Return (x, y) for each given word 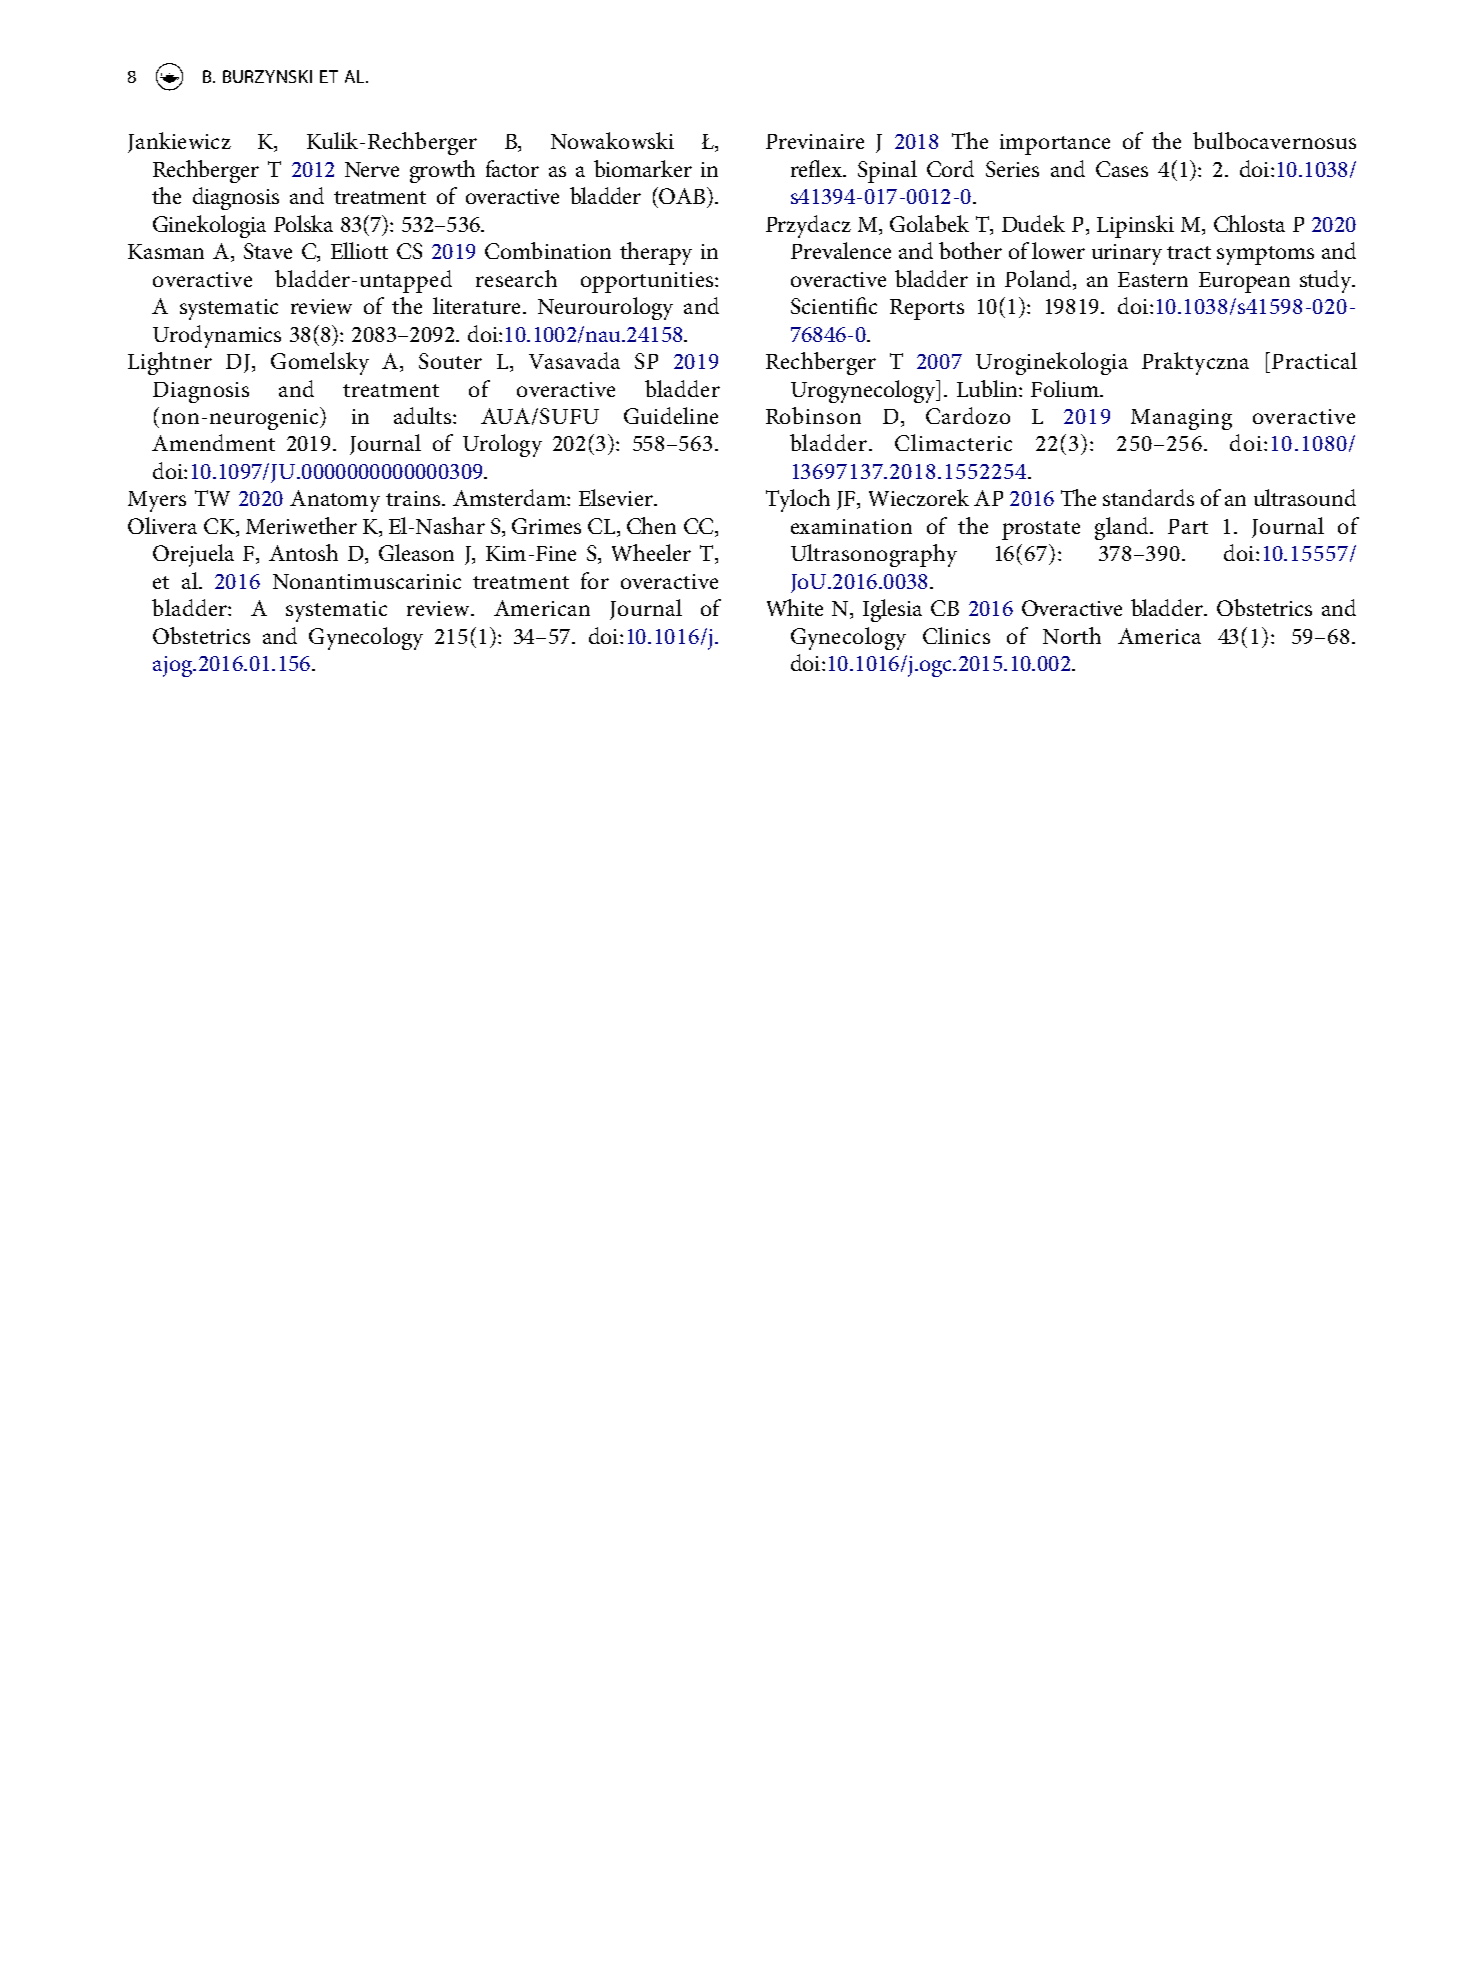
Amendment (213, 442)
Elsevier (617, 497)
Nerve (372, 169)
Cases (1122, 169)
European (1244, 282)
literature (476, 305)
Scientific (834, 305)
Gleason (416, 552)
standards (1148, 497)
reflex (818, 168)
